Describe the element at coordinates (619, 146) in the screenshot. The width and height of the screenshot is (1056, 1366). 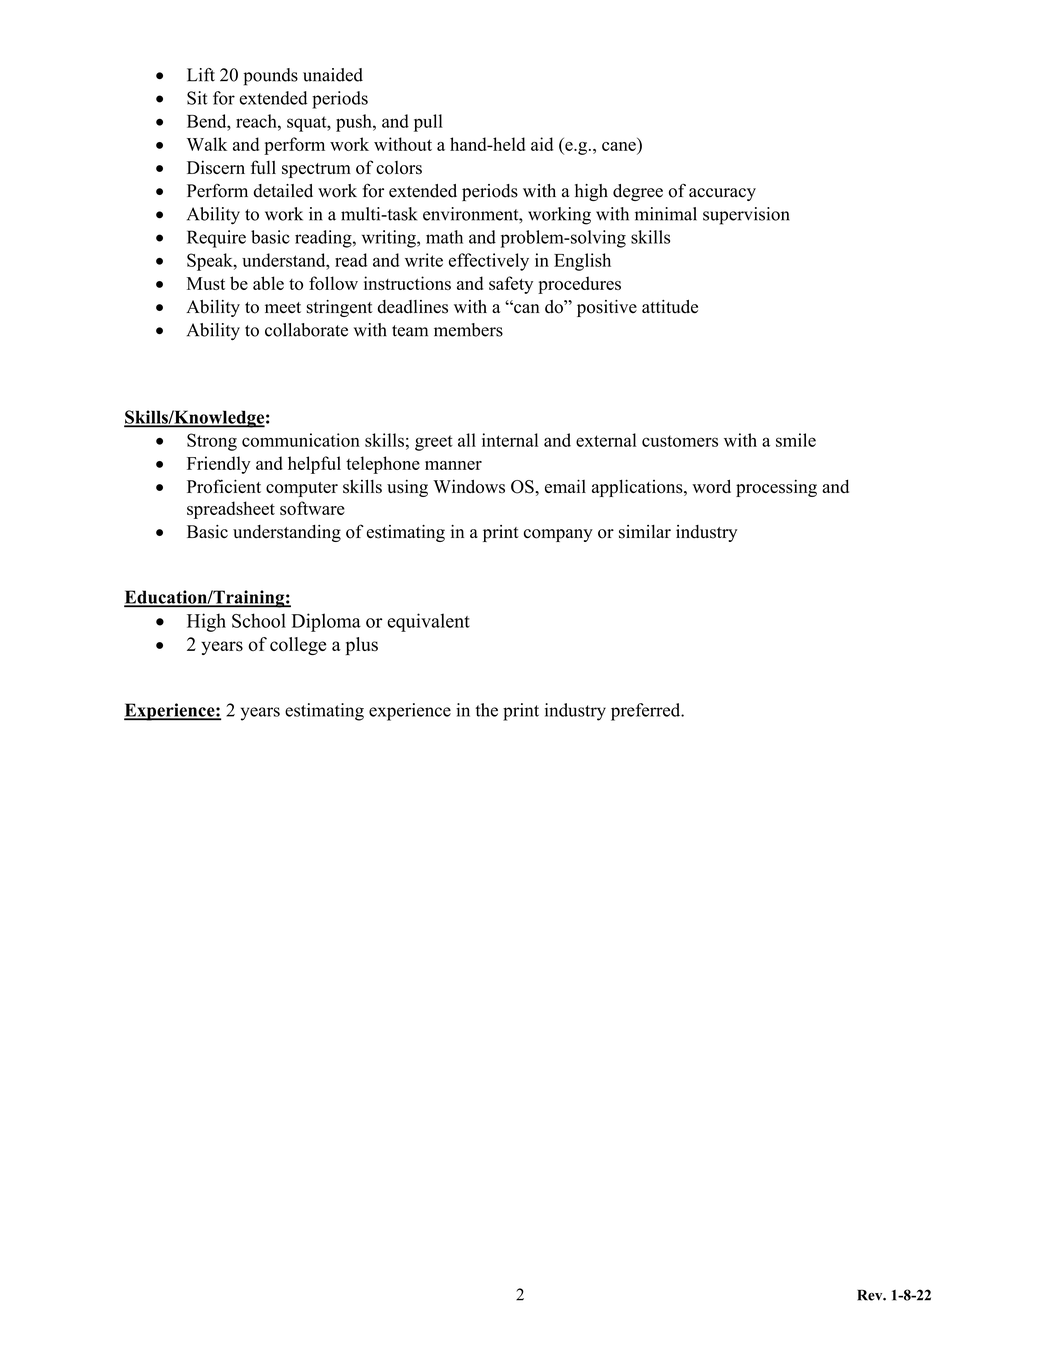
I see `cane` at that location.
